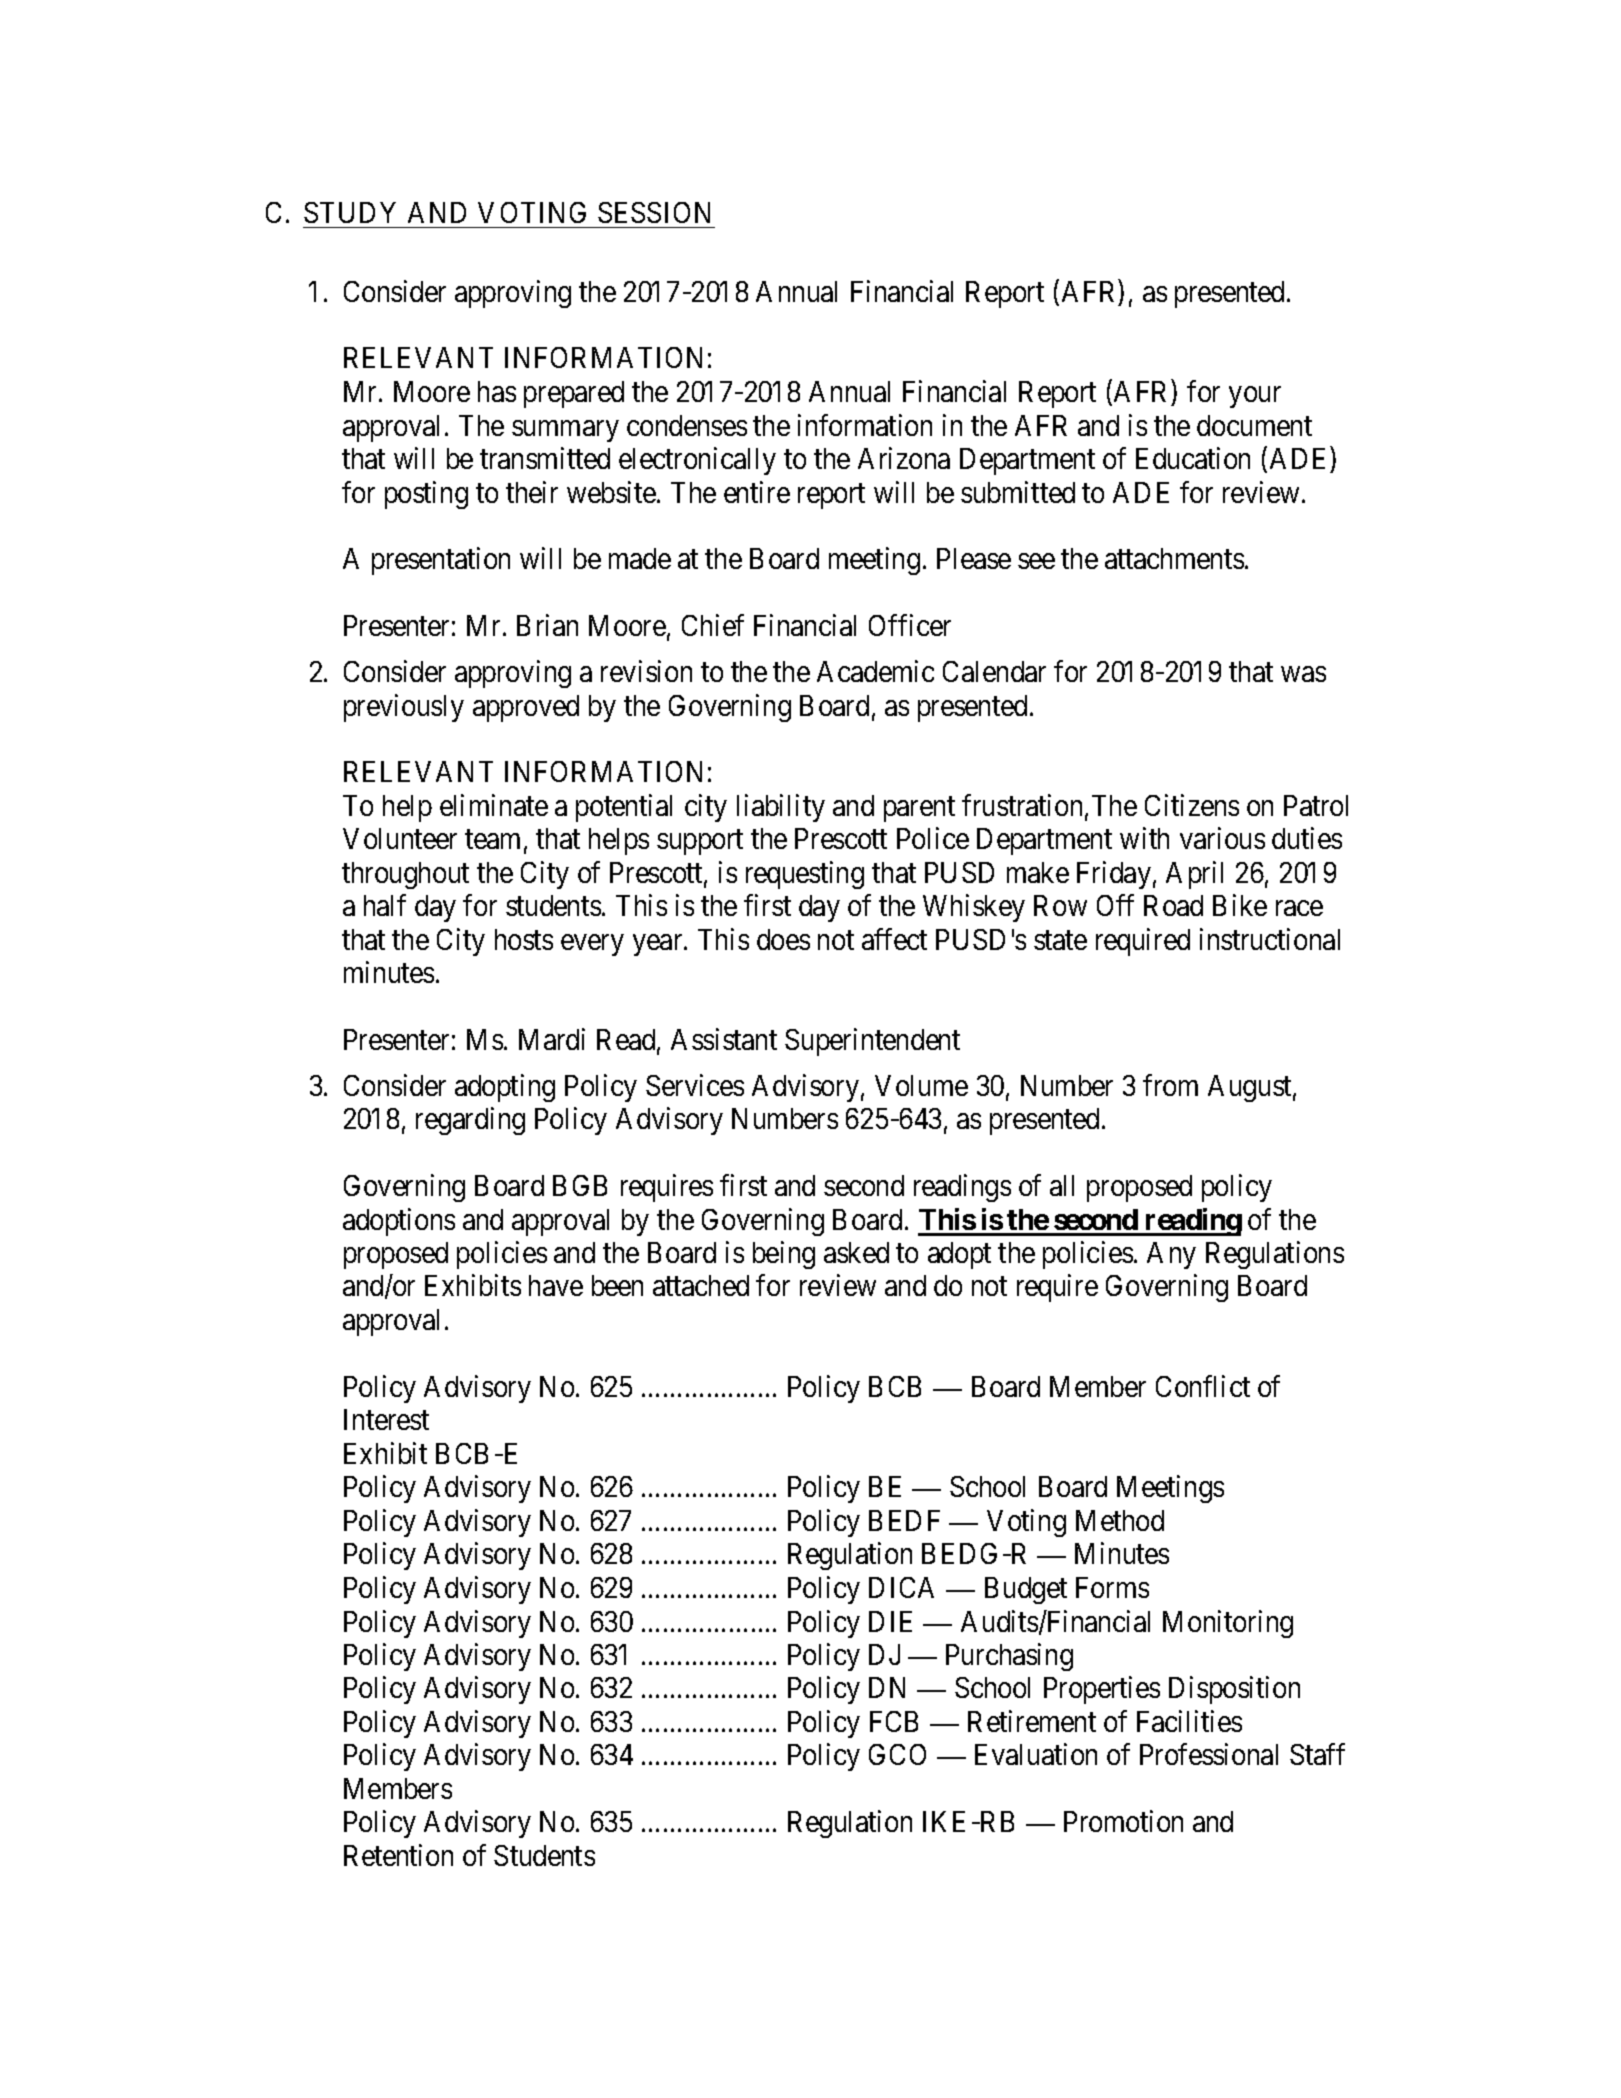 Image resolution: width=1621 pixels, height=2098 pixels. I want to click on Mardi, so click(552, 1039).
